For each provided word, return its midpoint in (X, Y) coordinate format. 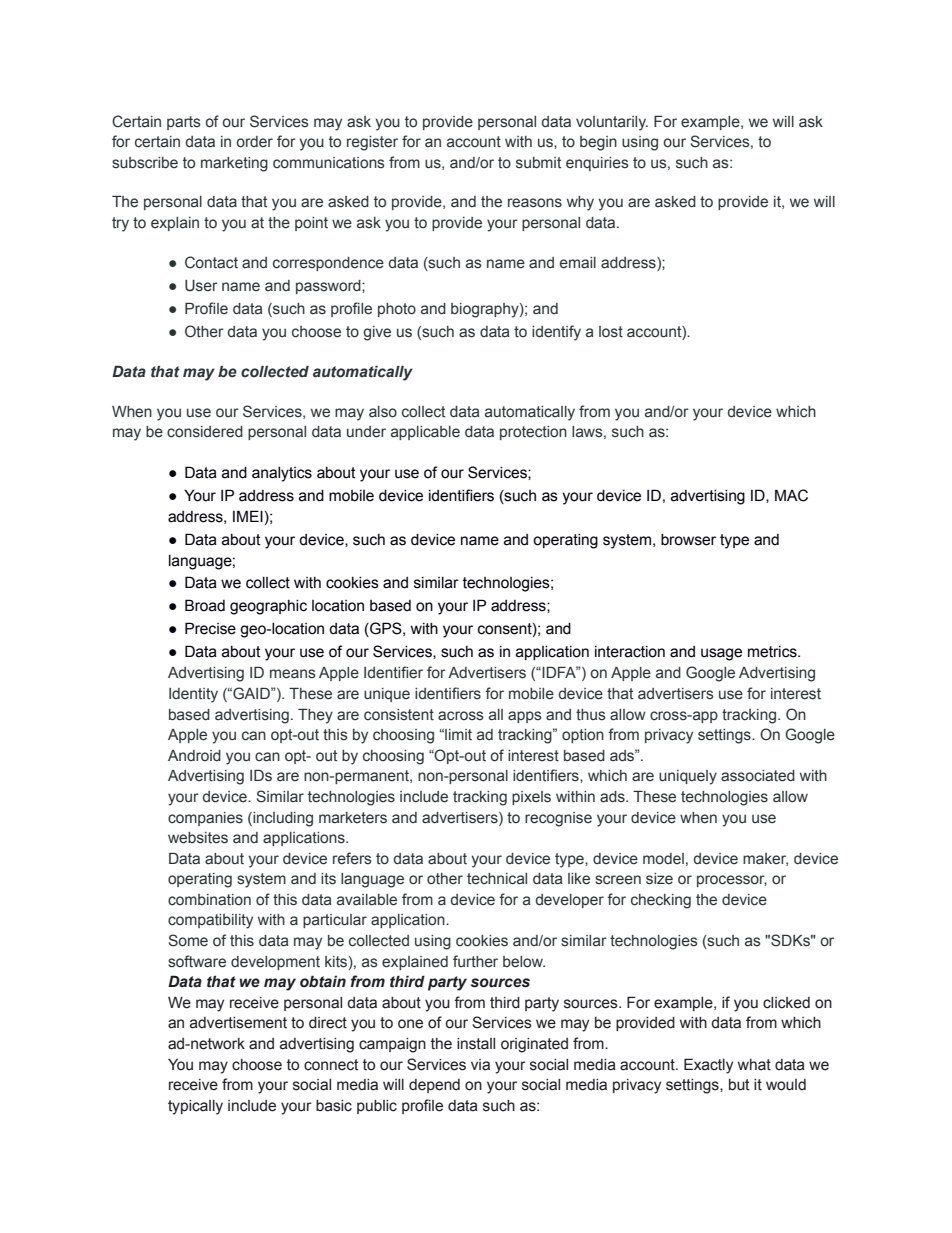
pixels (531, 798)
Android (194, 755)
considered (205, 432)
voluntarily (612, 123)
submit (538, 163)
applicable (425, 433)
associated (758, 776)
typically (195, 1107)
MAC (791, 495)
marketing (234, 164)
